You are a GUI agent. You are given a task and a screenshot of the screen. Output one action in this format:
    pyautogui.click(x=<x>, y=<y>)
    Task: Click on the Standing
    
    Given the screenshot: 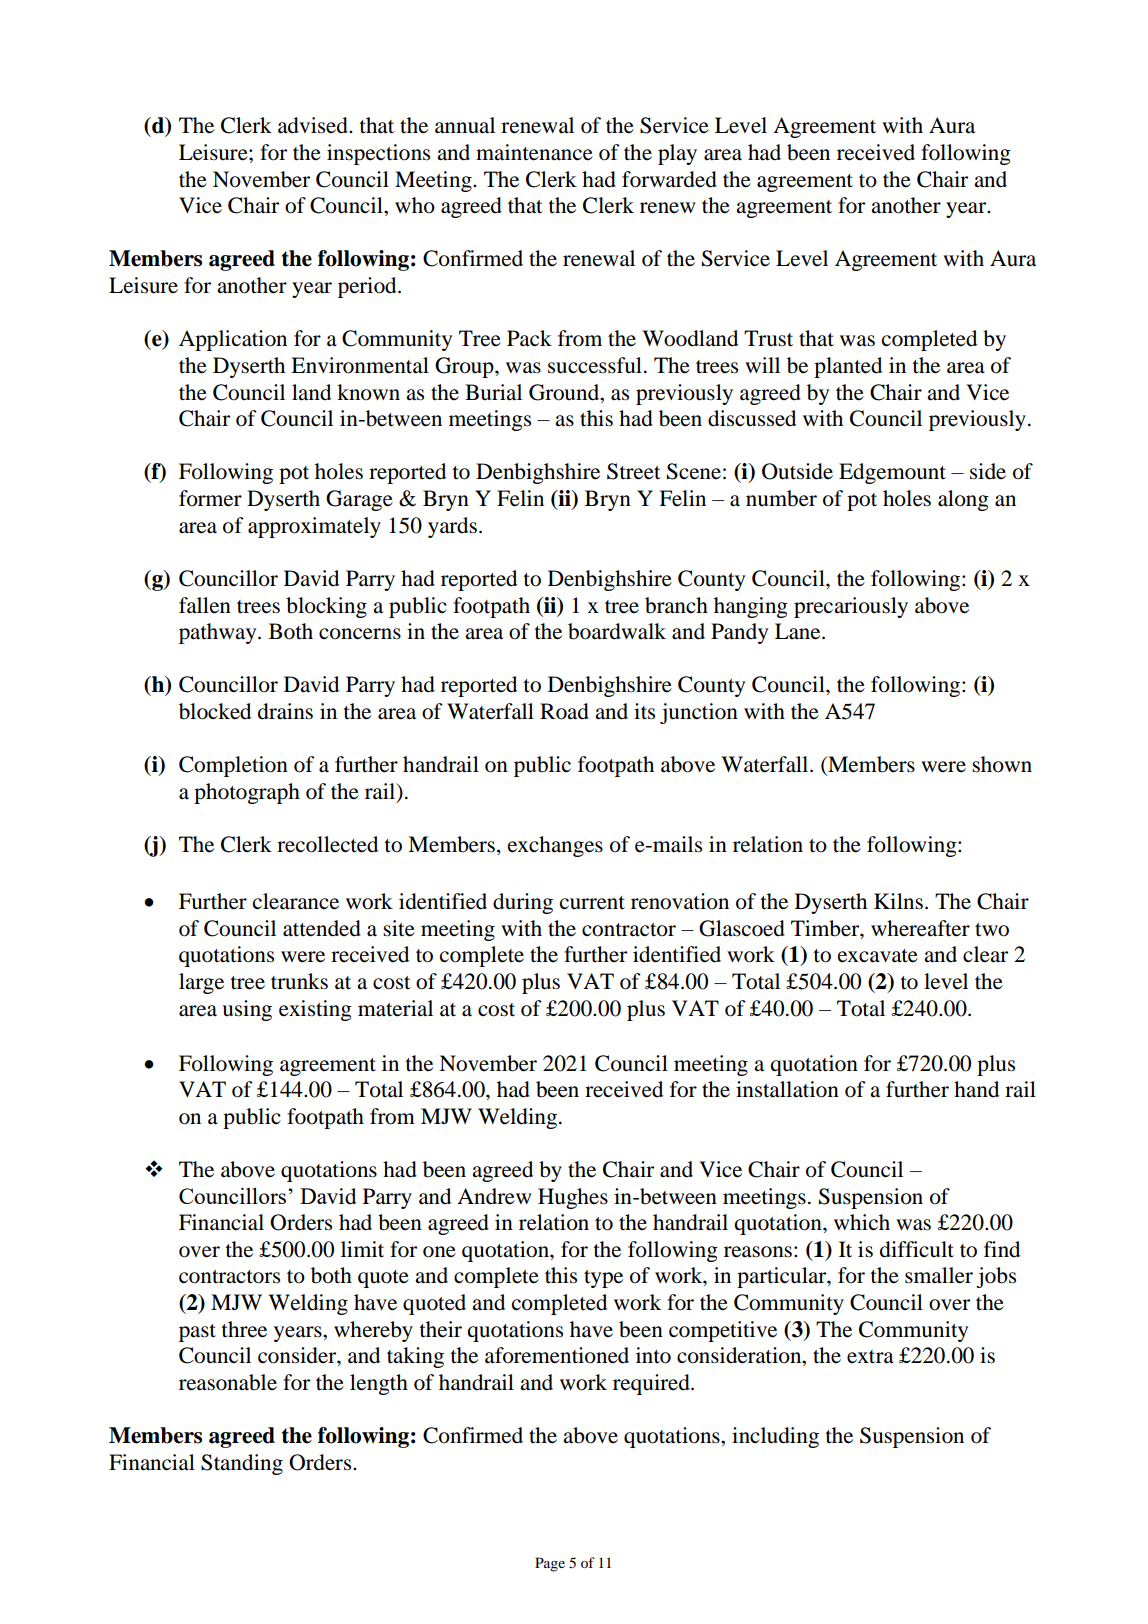 What is the action you would take?
    pyautogui.click(x=242, y=1464)
